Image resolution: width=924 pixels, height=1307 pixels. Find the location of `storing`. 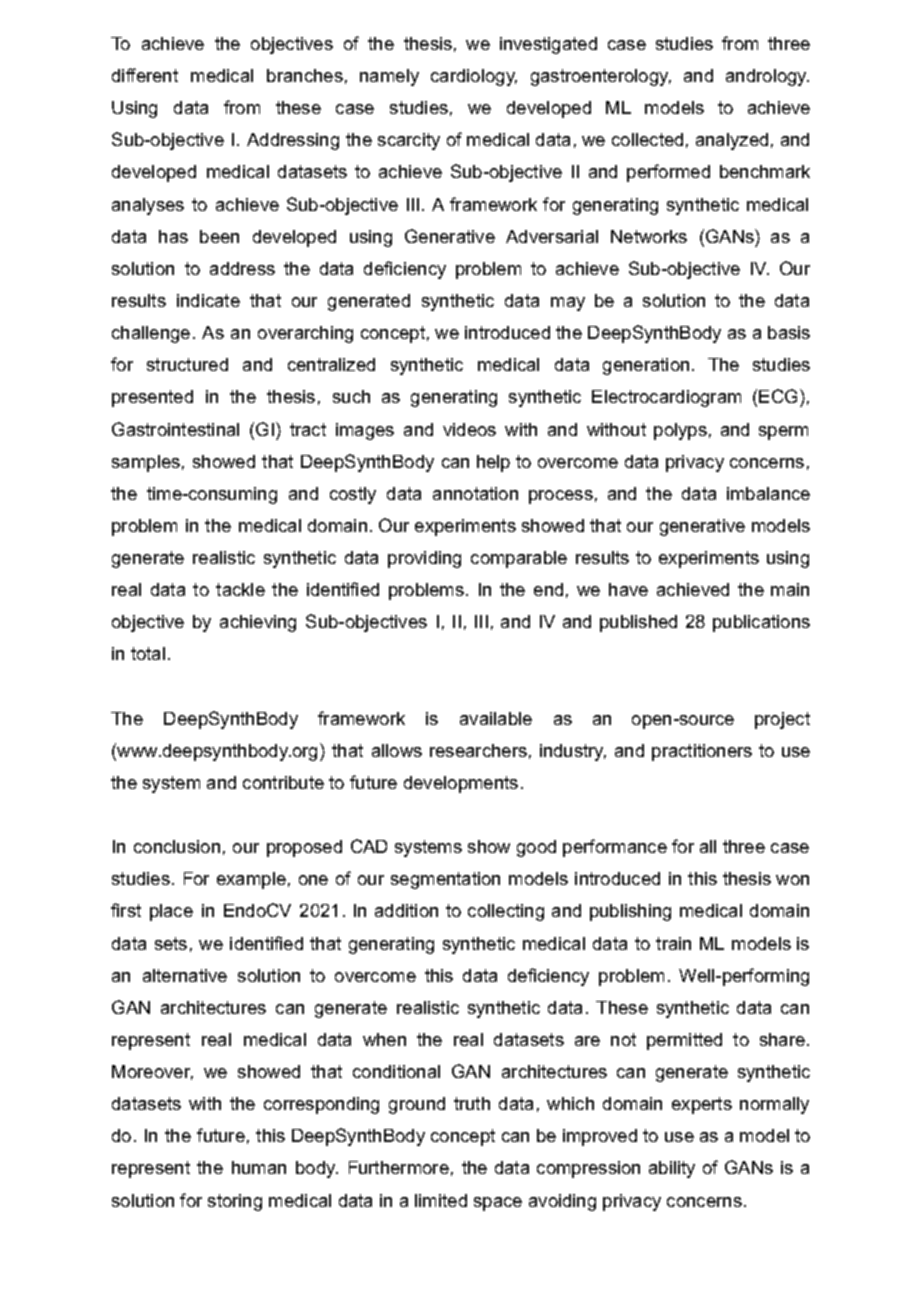

storing is located at coordinates (235, 1202).
